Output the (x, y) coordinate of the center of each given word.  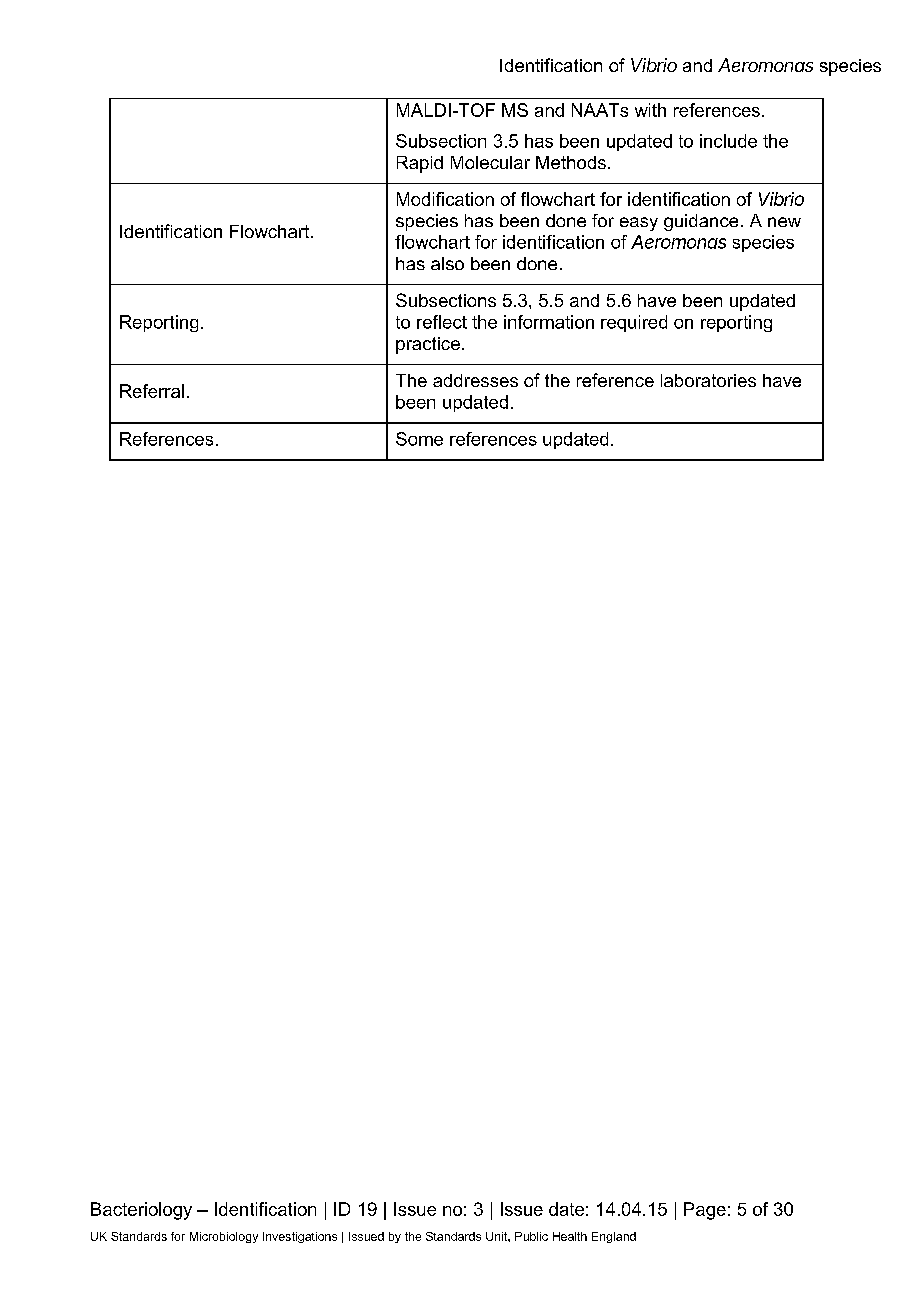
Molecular (490, 162)
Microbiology (224, 1237)
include (728, 141)
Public (531, 1236)
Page (705, 1211)
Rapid (420, 164)
